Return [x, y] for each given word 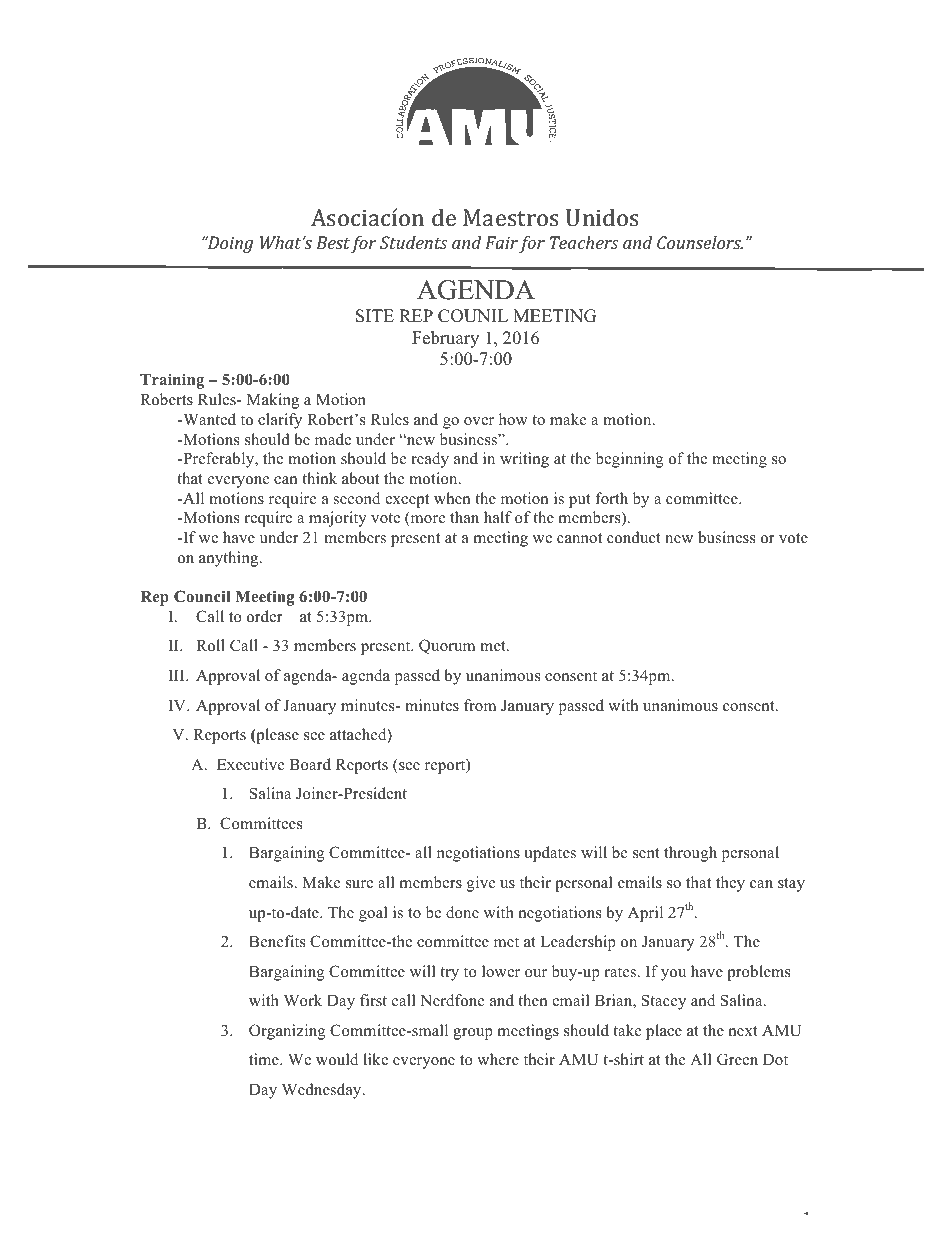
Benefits [277, 941]
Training [172, 381]
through [690, 854]
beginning [630, 460]
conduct [634, 537]
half [498, 517]
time [265, 1059]
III [178, 675]
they [730, 884]
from [480, 705]
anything [230, 559]
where [498, 1059]
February [445, 339]
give [481, 884]
